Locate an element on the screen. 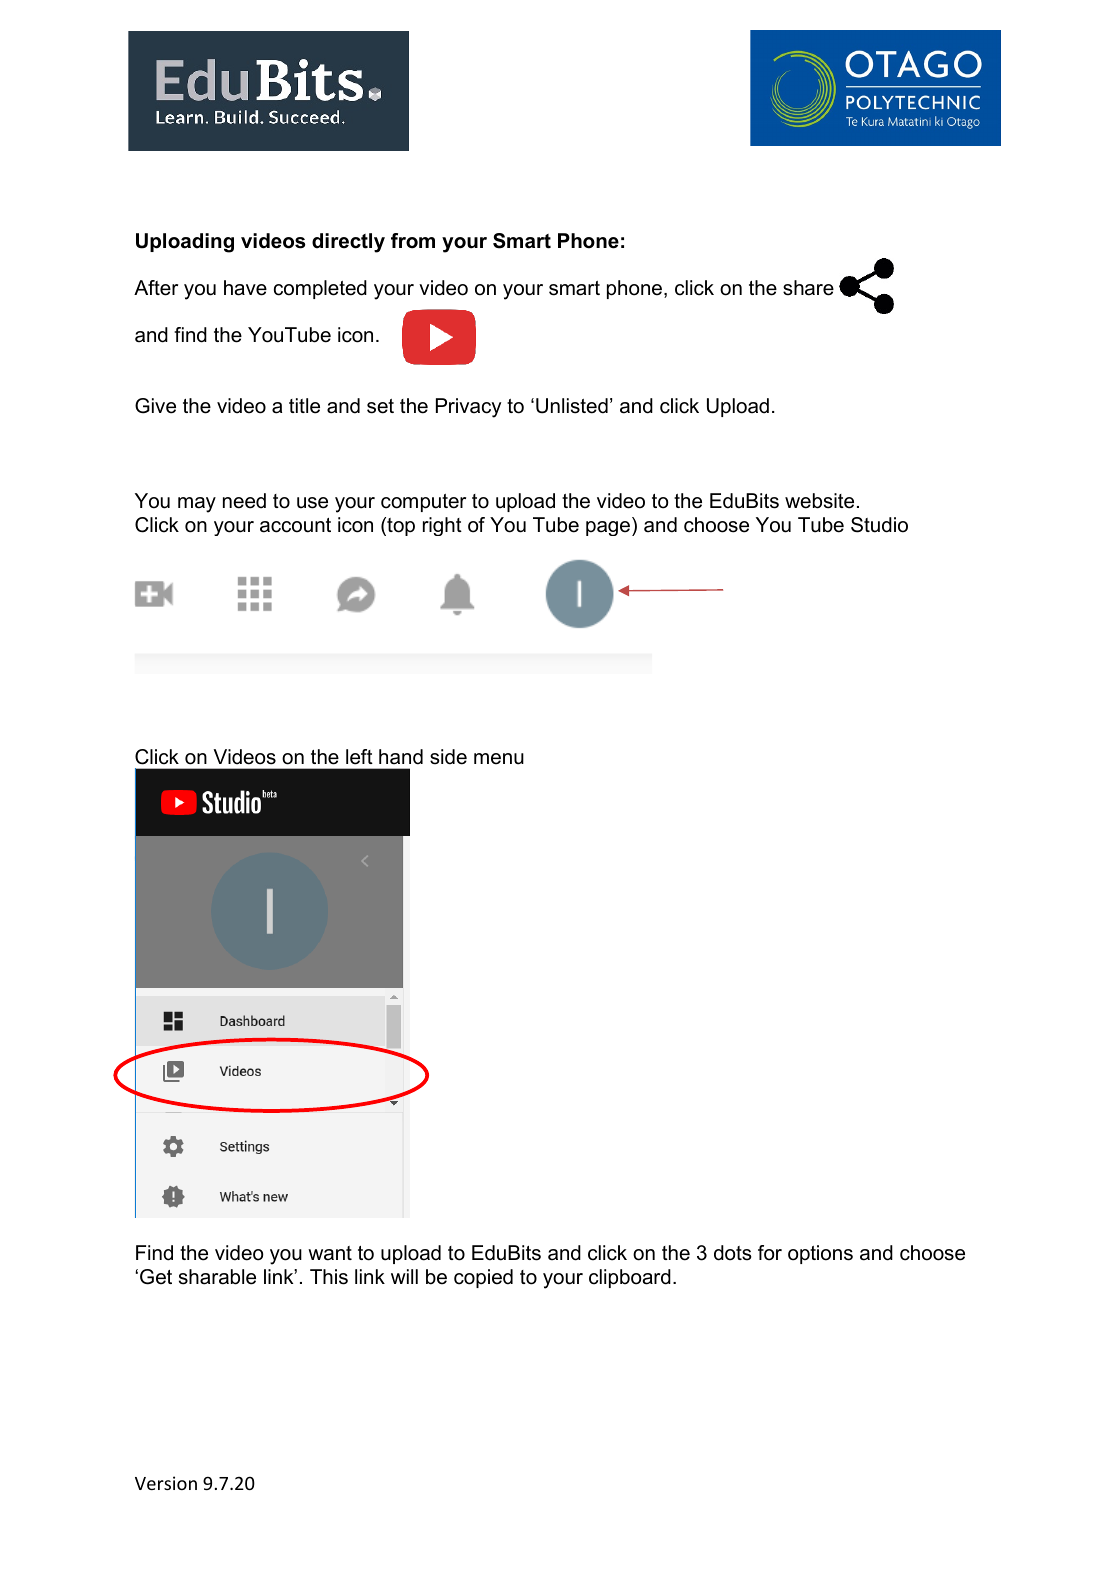 This screenshot has width=1113, height=1574. copied is located at coordinates (483, 1278).
